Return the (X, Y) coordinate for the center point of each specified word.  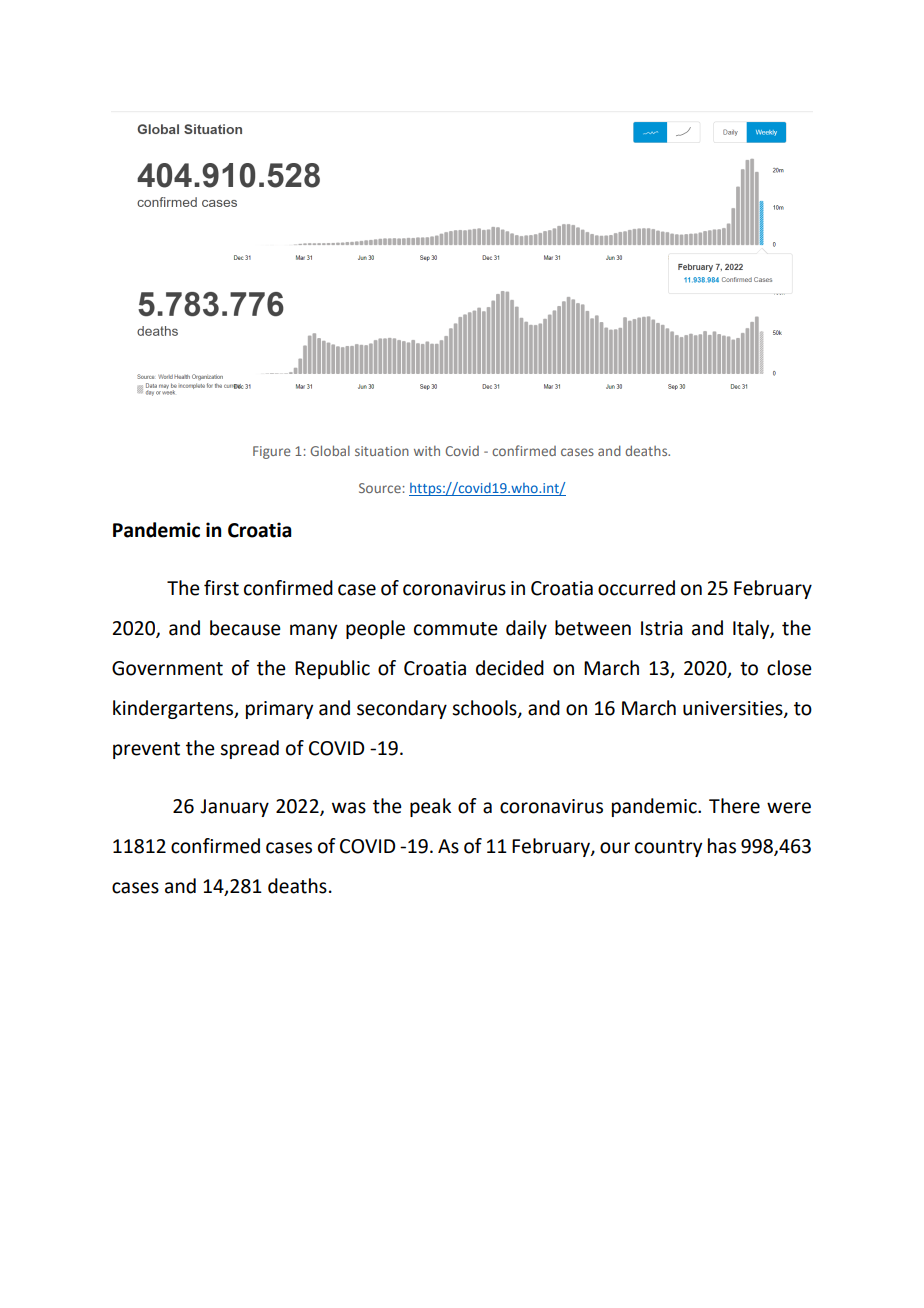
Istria (662, 628)
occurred (636, 588)
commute (456, 629)
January (234, 808)
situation (382, 451)
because (245, 628)
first (221, 588)
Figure (272, 452)
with (427, 451)
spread (249, 749)
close (789, 668)
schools (485, 709)
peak (430, 807)
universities (734, 709)
